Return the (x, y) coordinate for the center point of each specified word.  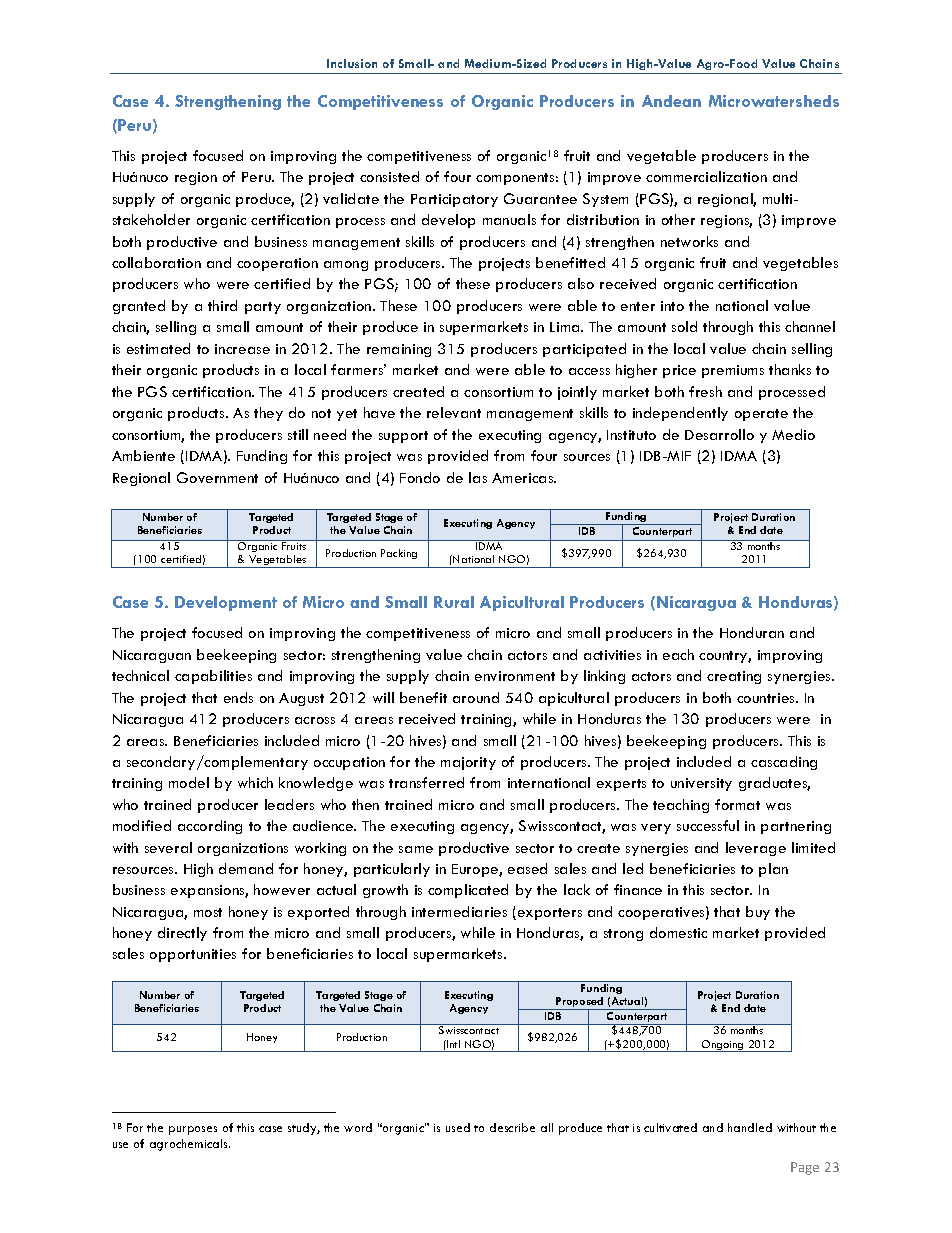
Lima (566, 327)
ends (238, 697)
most (208, 912)
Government (217, 477)
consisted (389, 176)
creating (734, 677)
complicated (468, 891)
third (222, 305)
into (672, 306)
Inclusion (352, 63)
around (476, 697)
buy (758, 913)
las (478, 477)
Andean (671, 101)
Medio (793, 434)
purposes (193, 1130)
